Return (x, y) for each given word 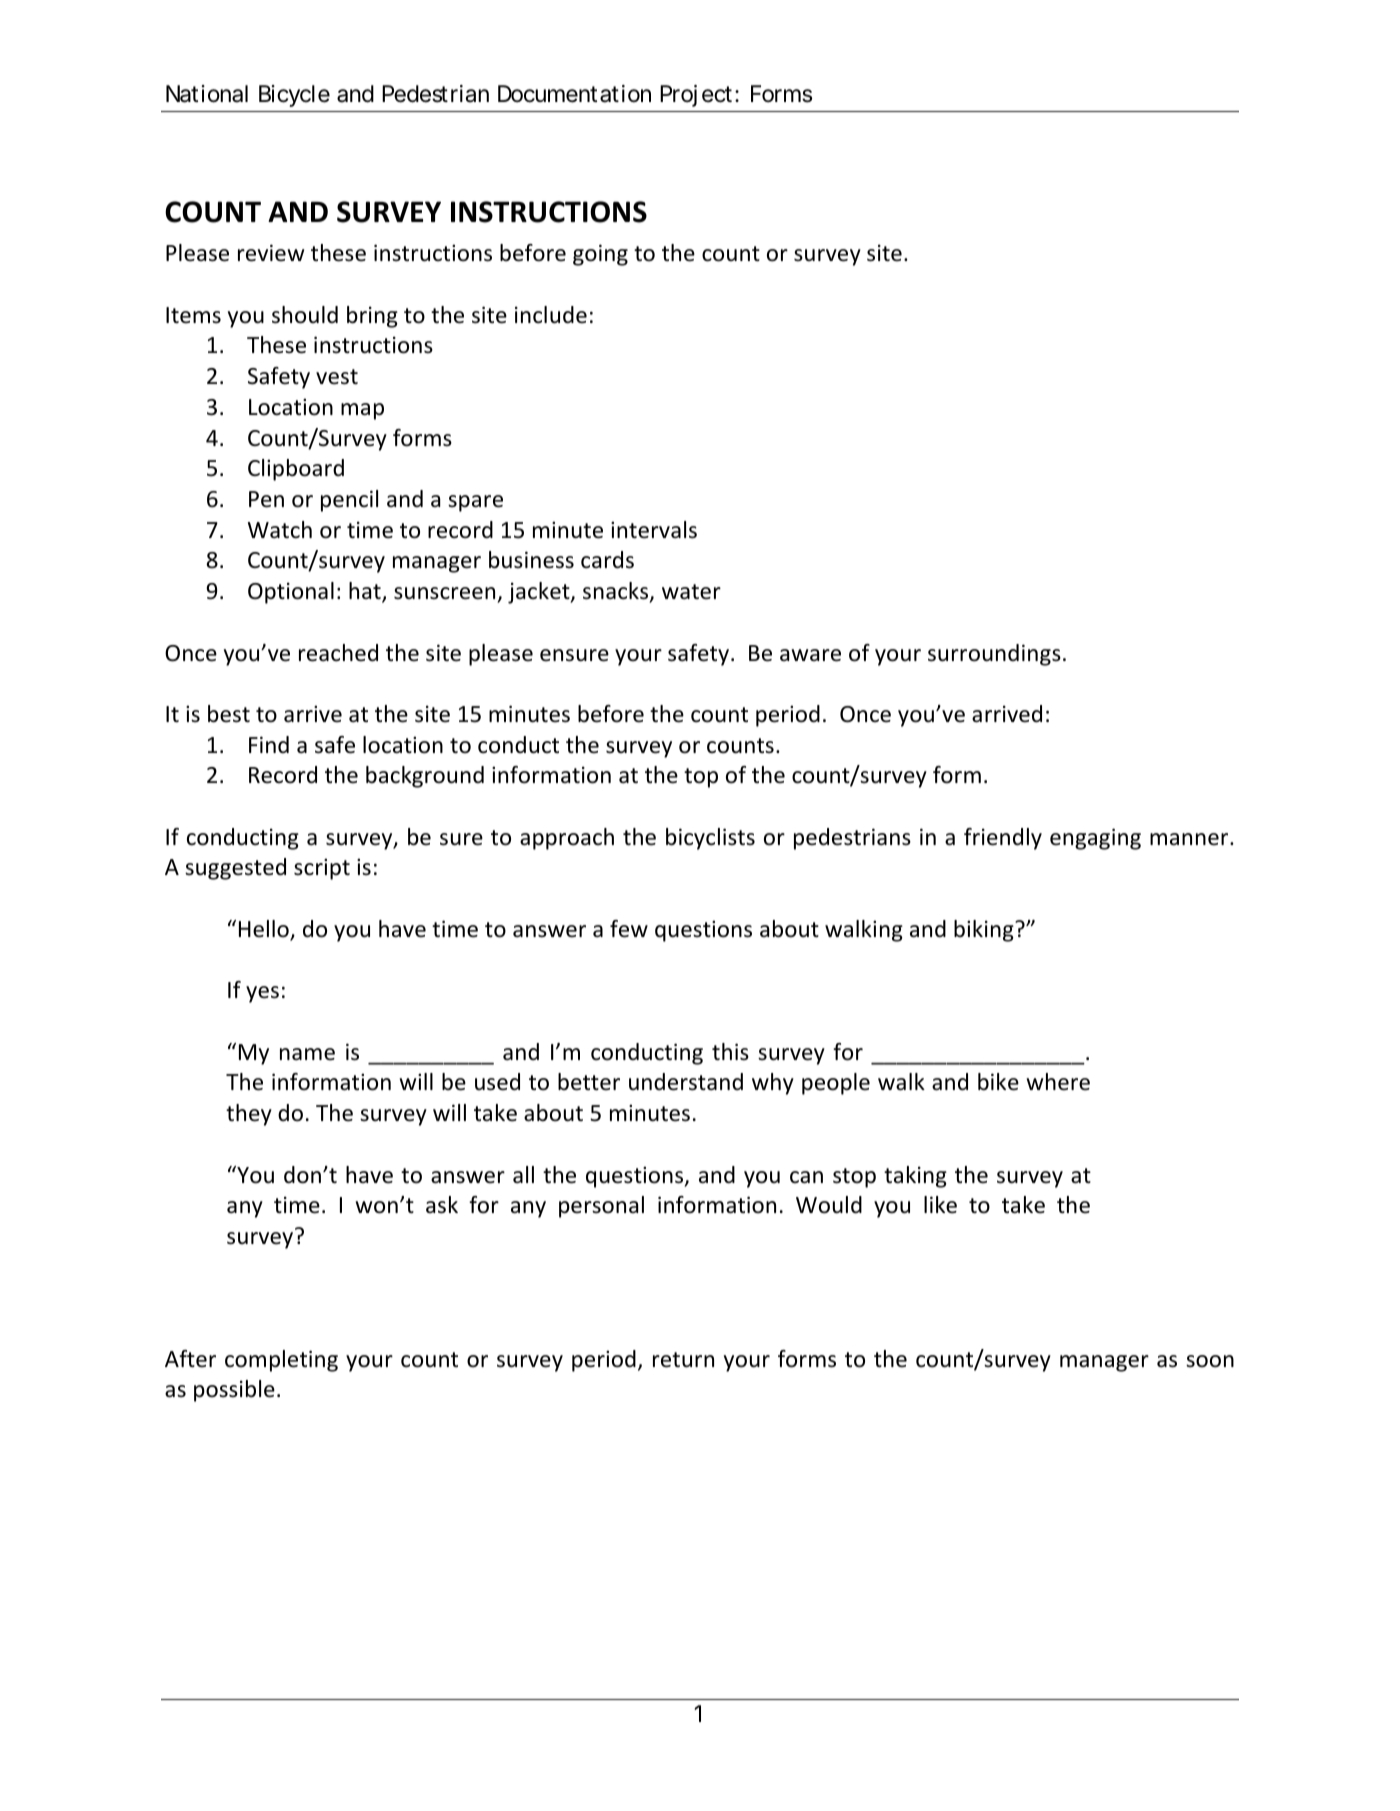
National (207, 94)
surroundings (994, 655)
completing (281, 1361)
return (683, 1360)
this (730, 1052)
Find (269, 744)
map (362, 411)
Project (696, 96)
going (600, 255)
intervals (654, 530)
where (1058, 1082)
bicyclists (710, 839)
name (307, 1054)
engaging (1095, 839)
